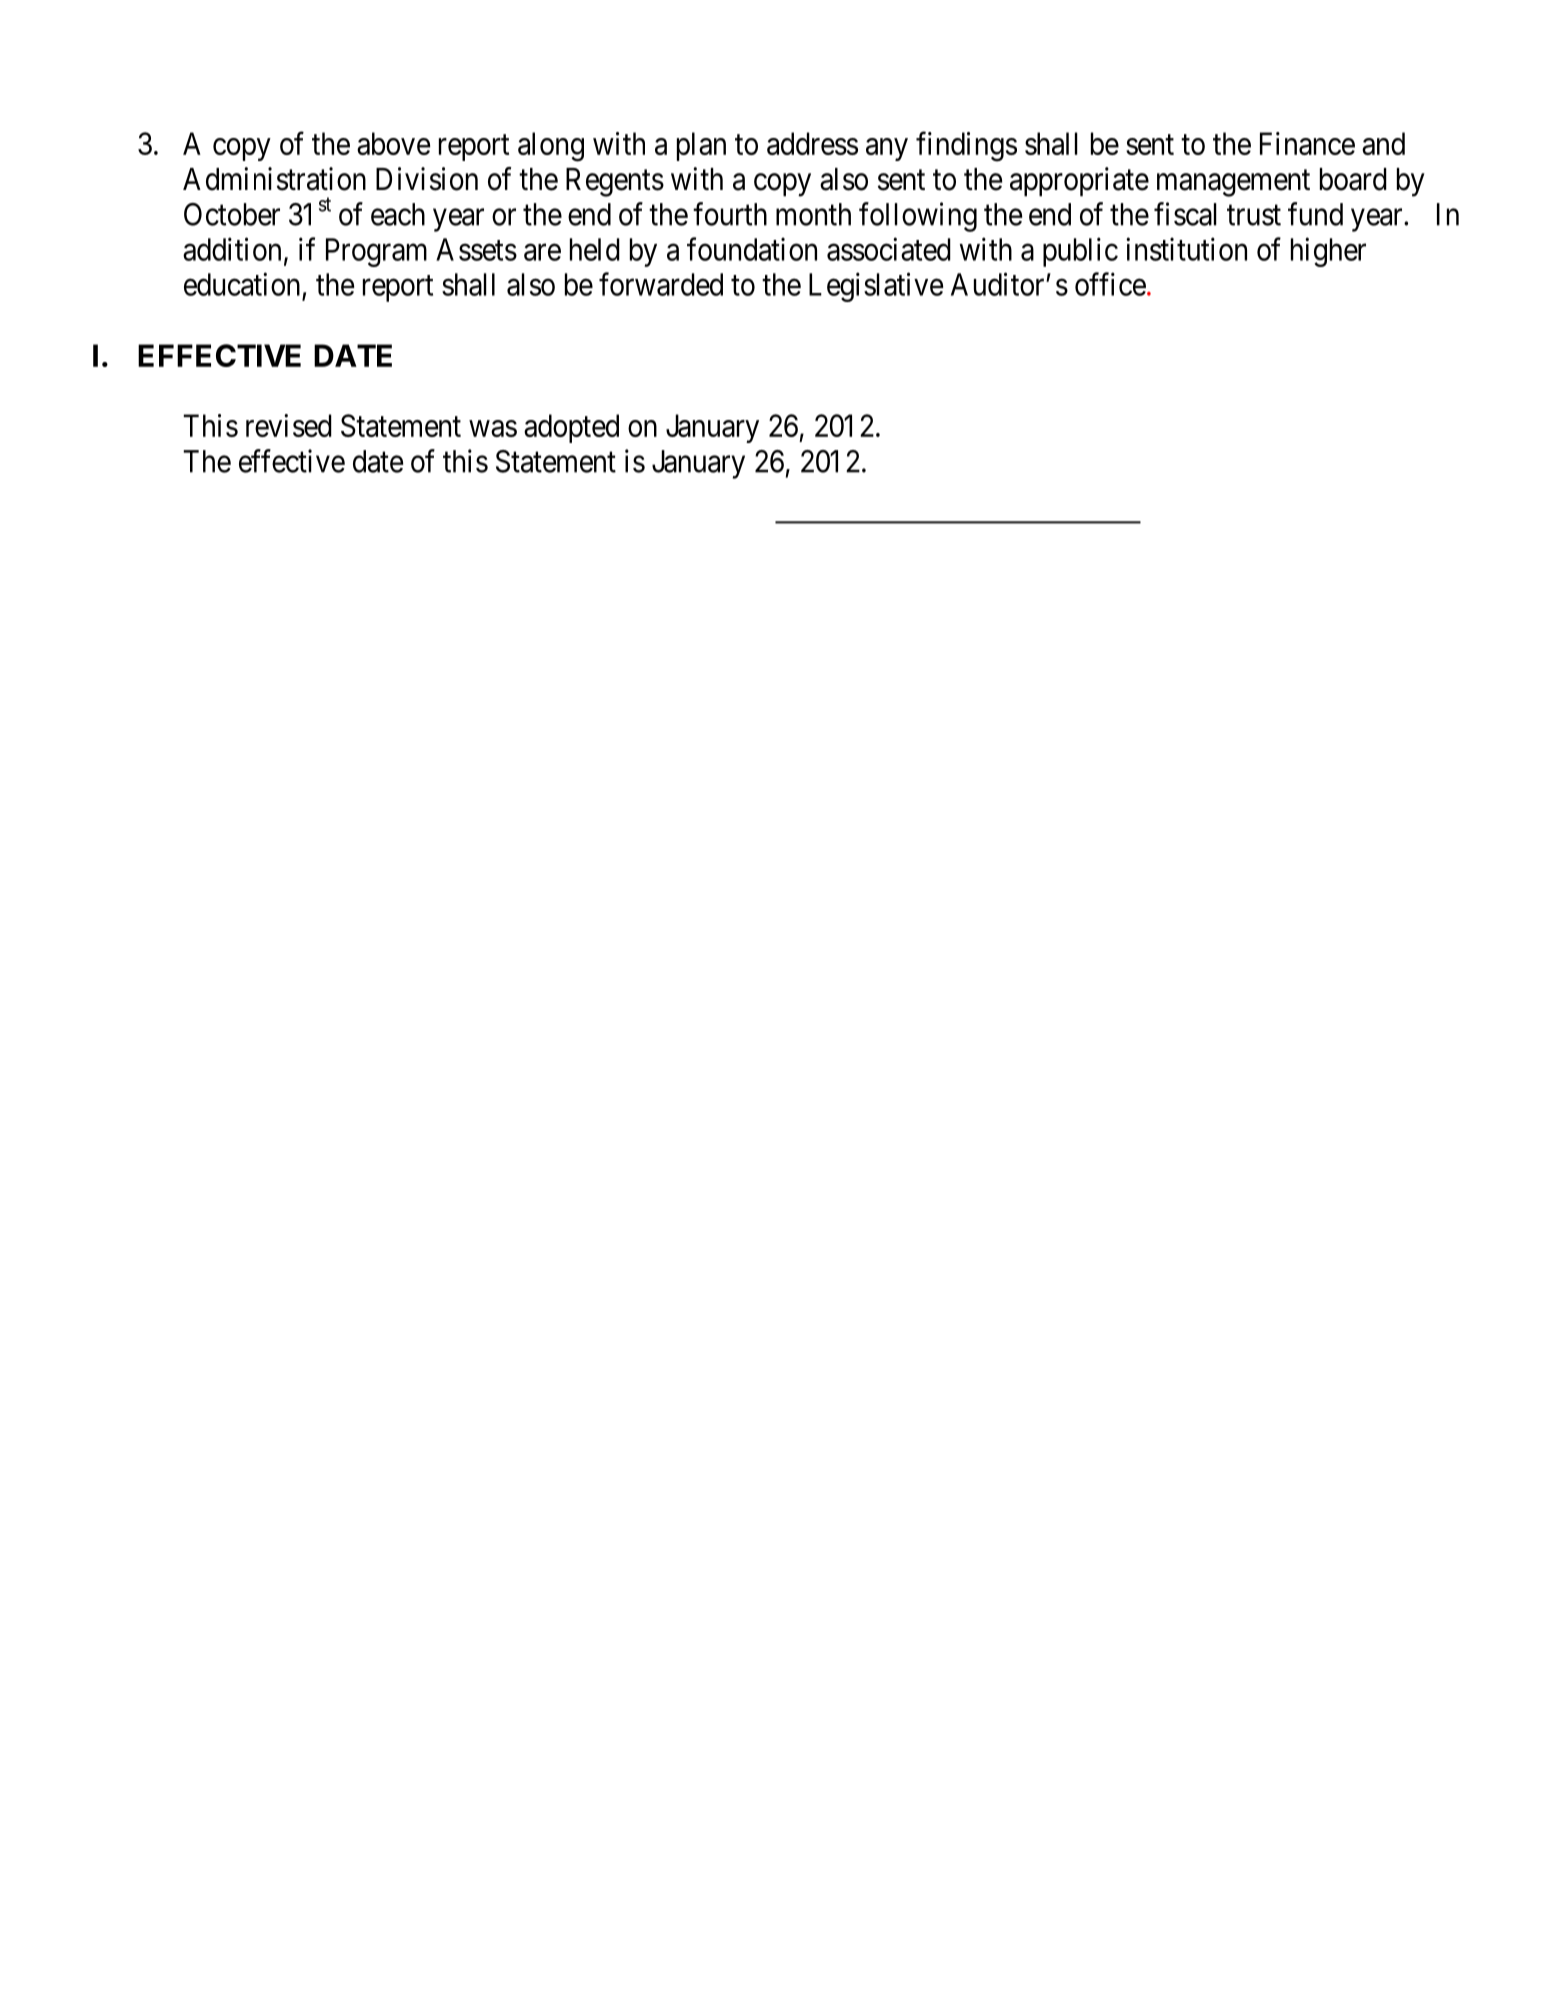 This screenshot has height=2007, width=1551. I want to click on Legislative, so click(876, 287).
